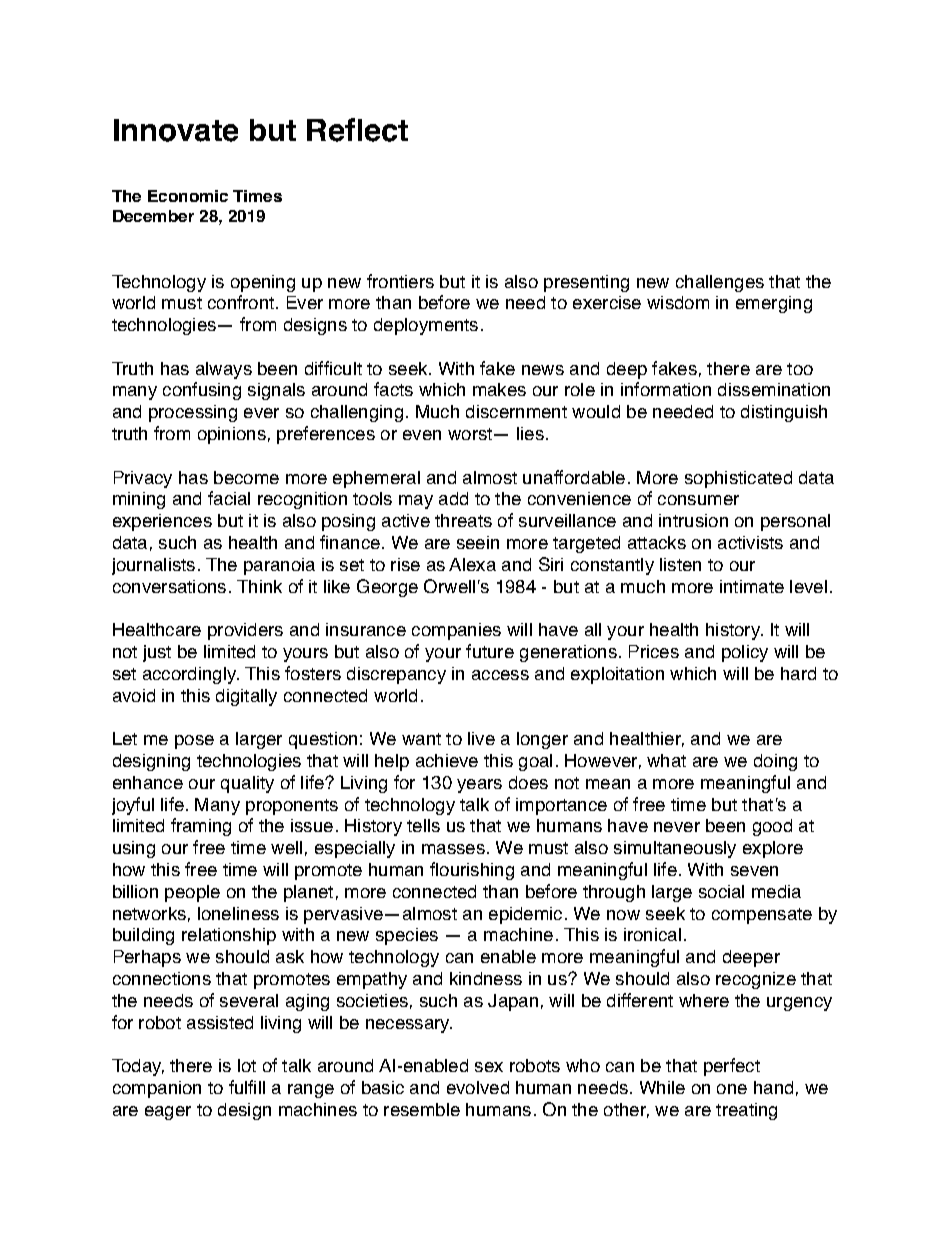 This screenshot has width=952, height=1233. What do you see at coordinates (750, 542) in the screenshot?
I see `activists` at bounding box center [750, 542].
